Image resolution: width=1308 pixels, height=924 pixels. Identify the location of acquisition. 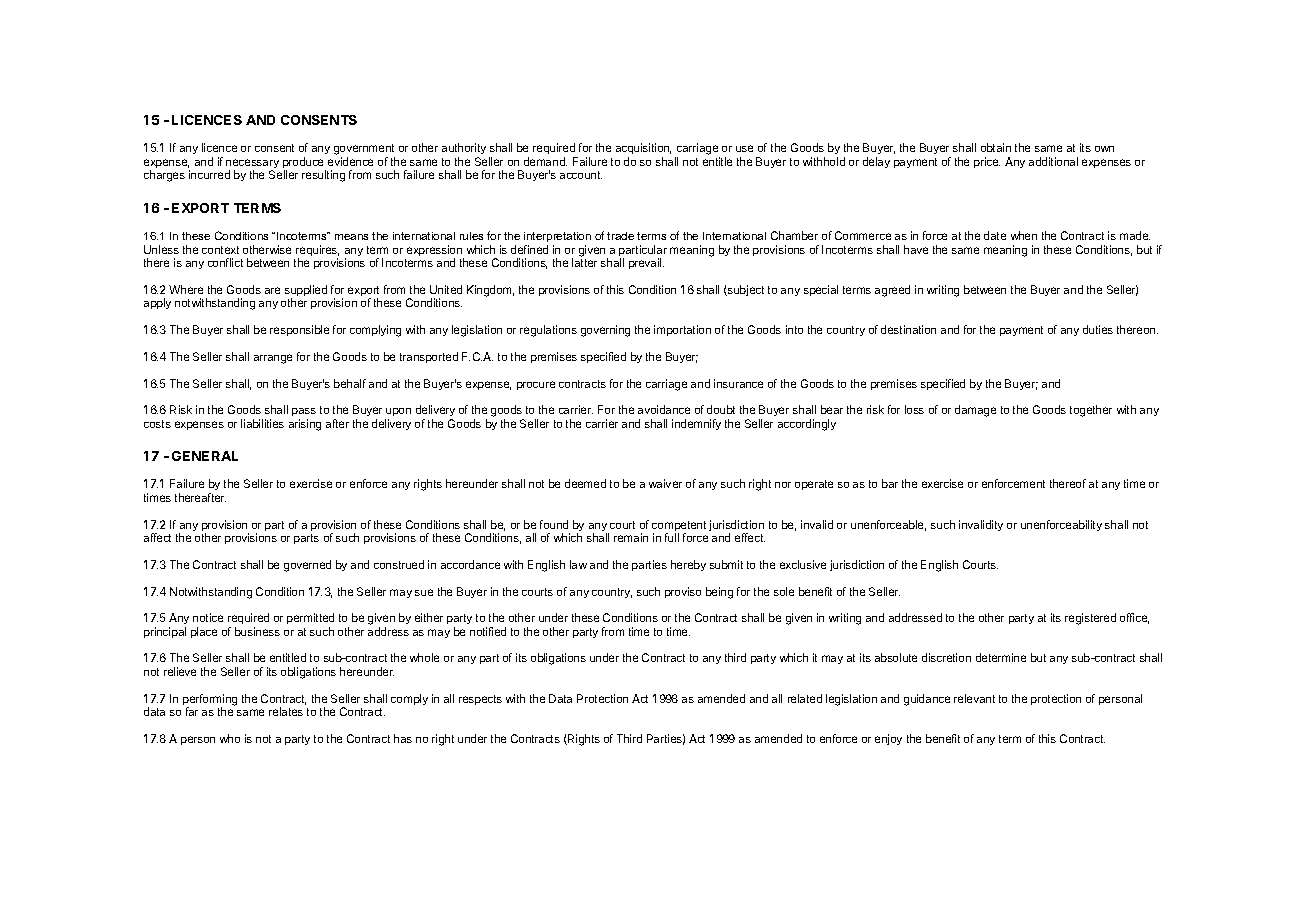
(643, 150).
